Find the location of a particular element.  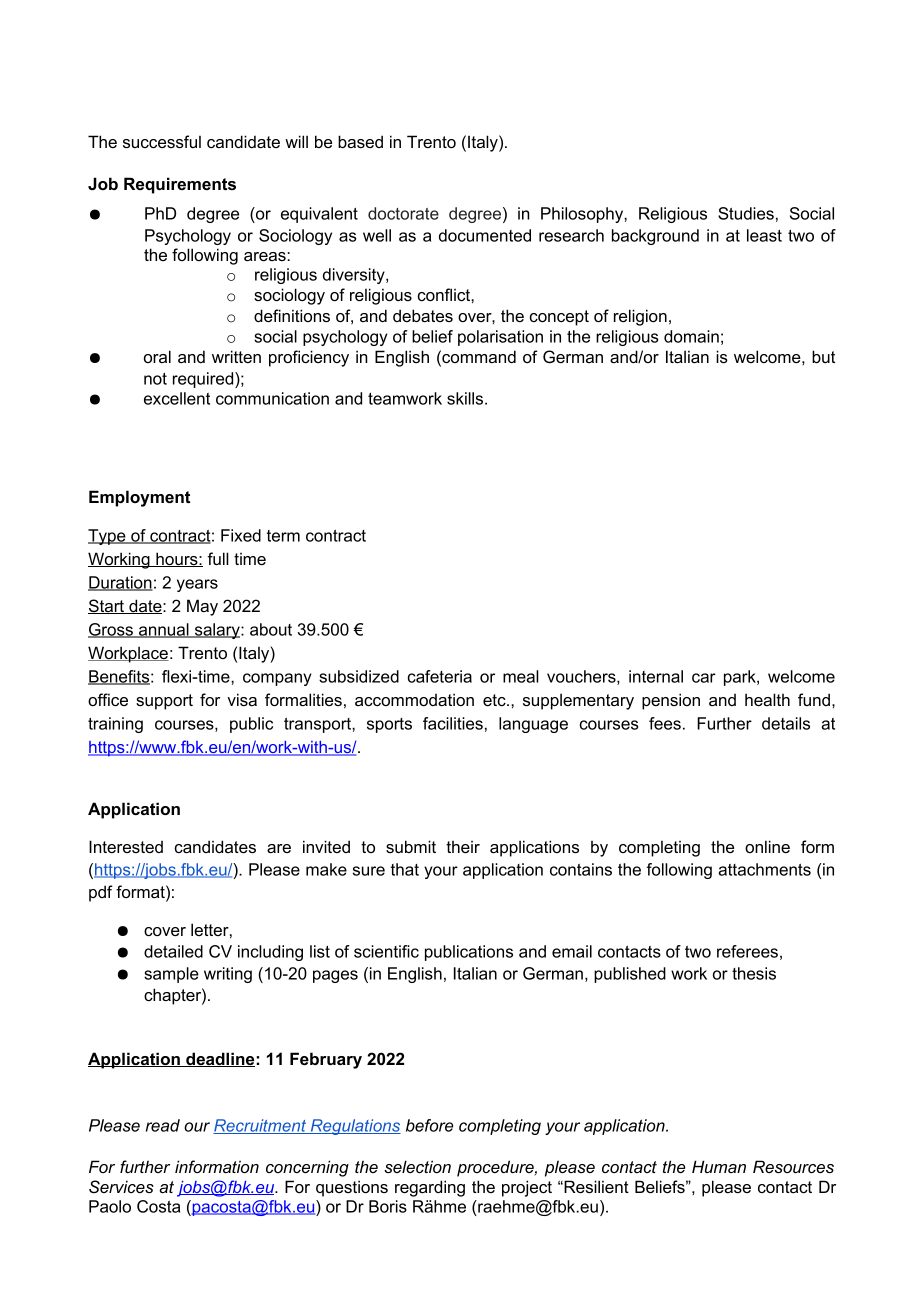

skills is located at coordinates (466, 398).
